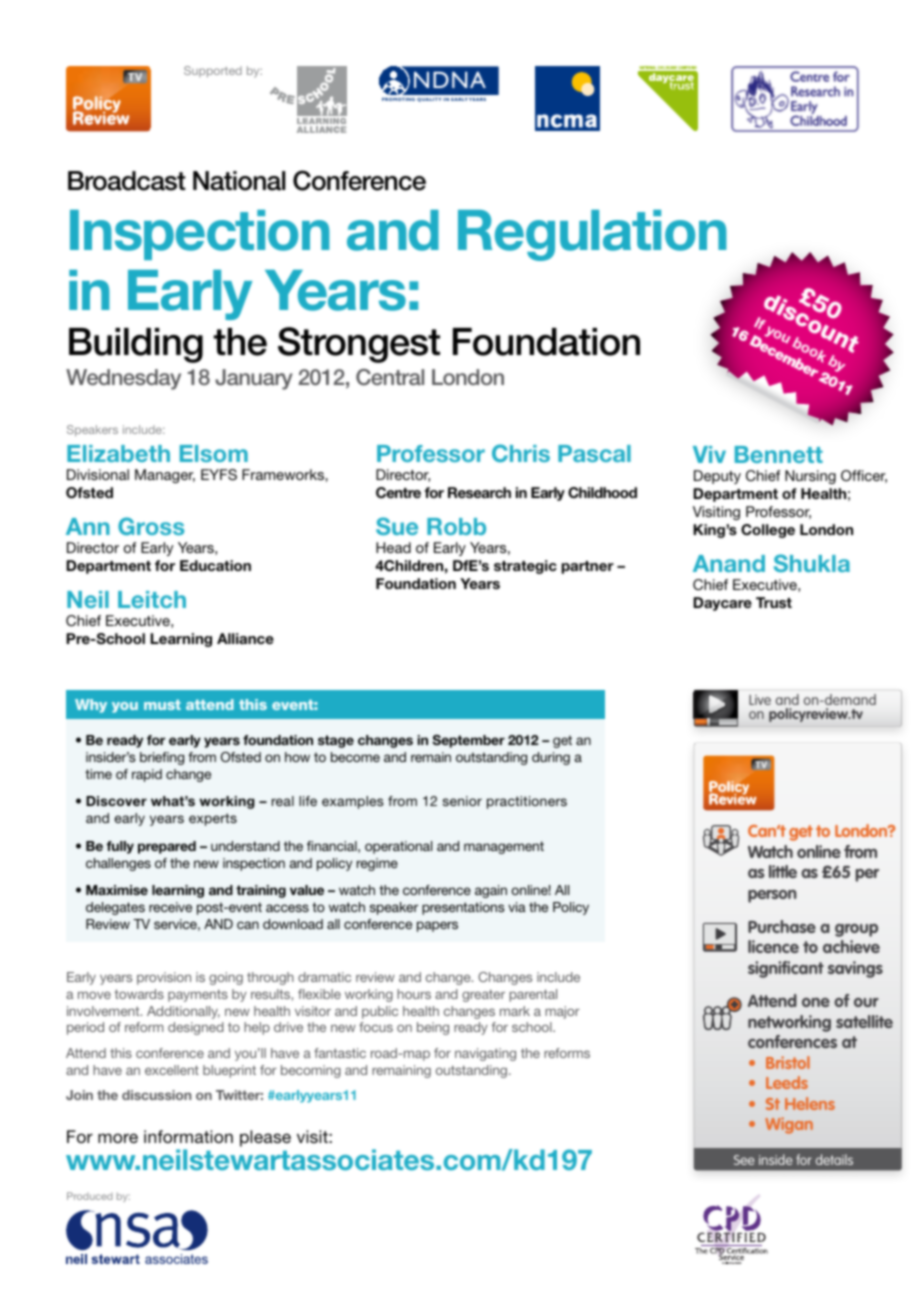  I want to click on Supported, so click(213, 71).
